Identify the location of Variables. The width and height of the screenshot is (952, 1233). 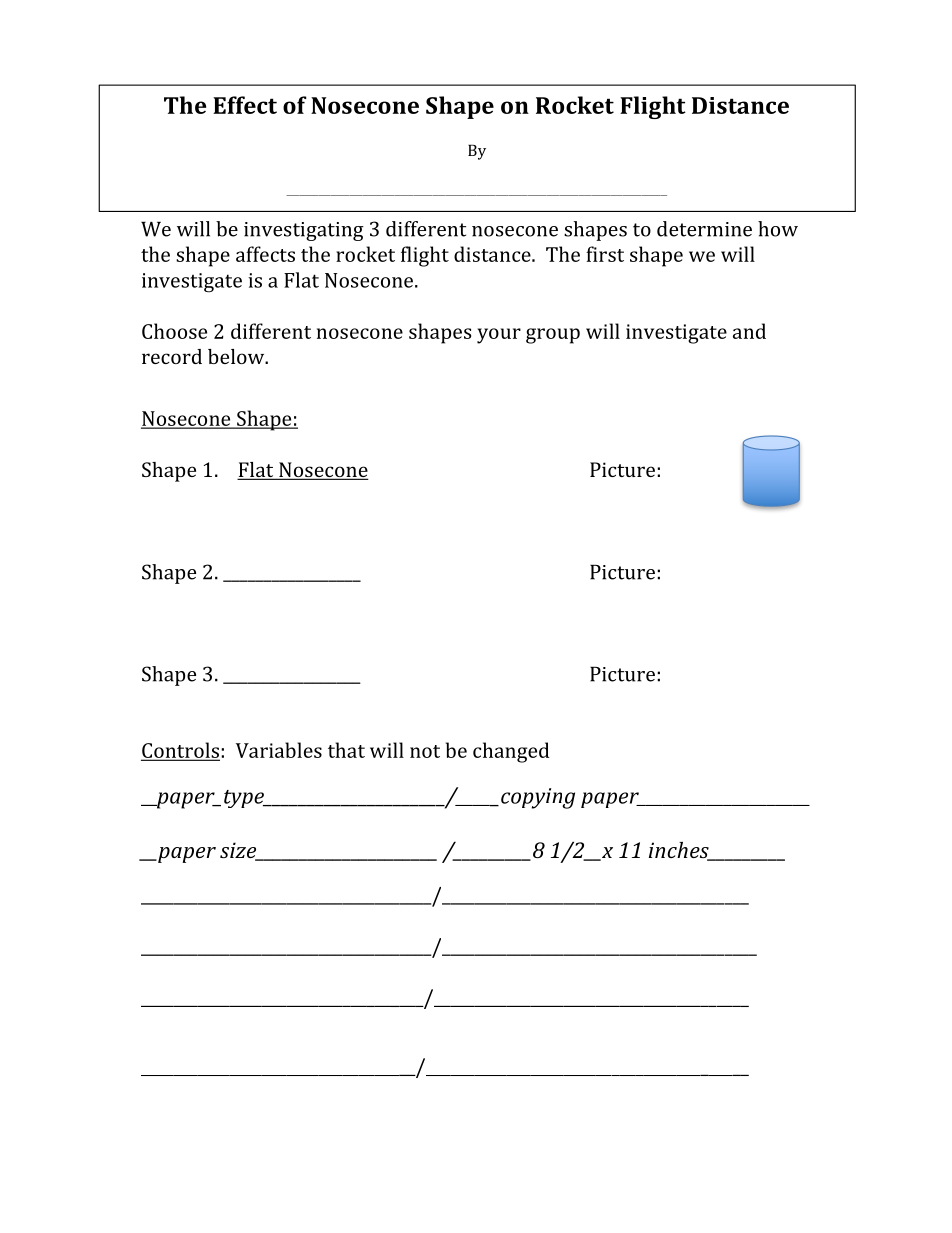
(279, 750).
